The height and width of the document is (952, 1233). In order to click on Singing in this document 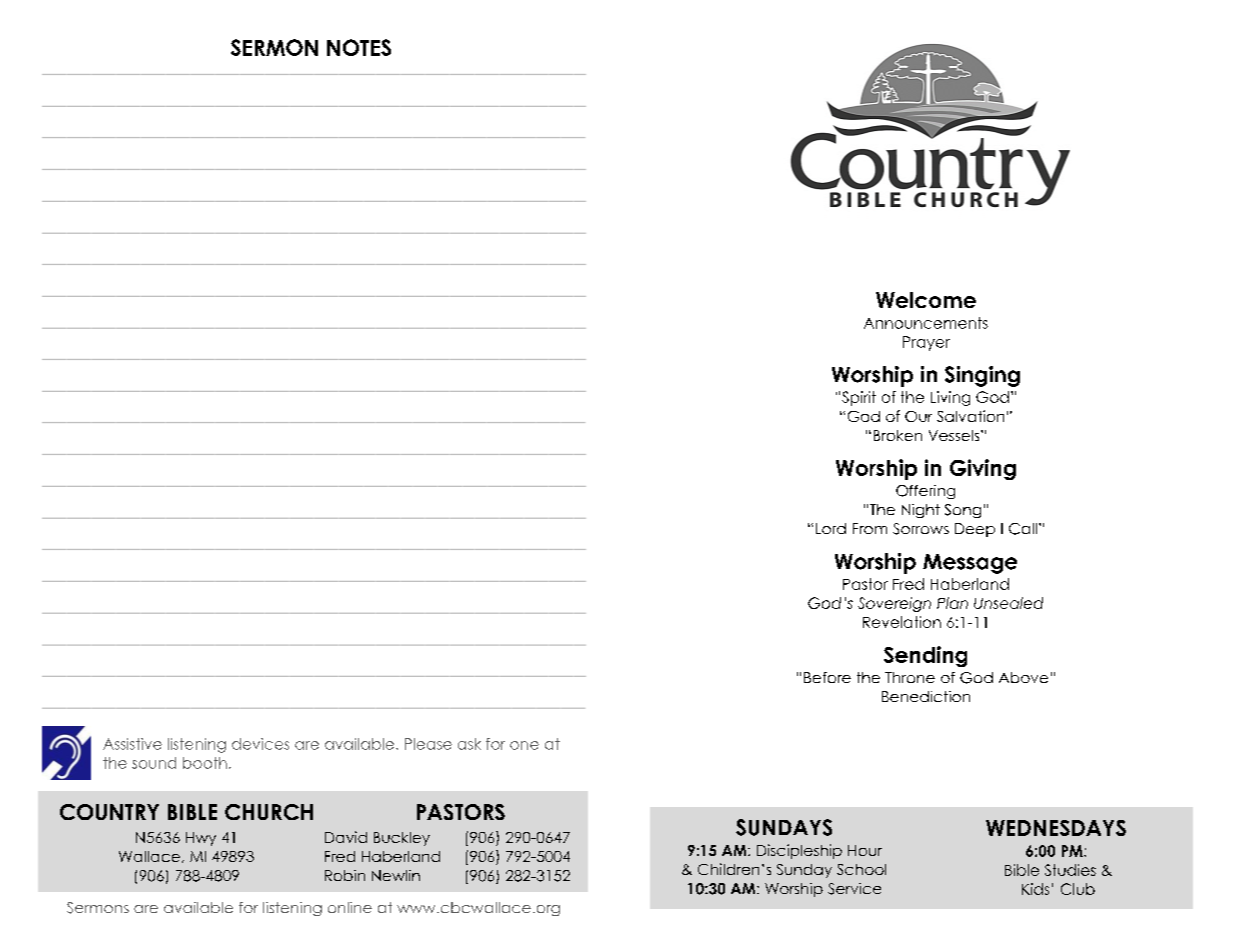, I will do `click(982, 376)`.
